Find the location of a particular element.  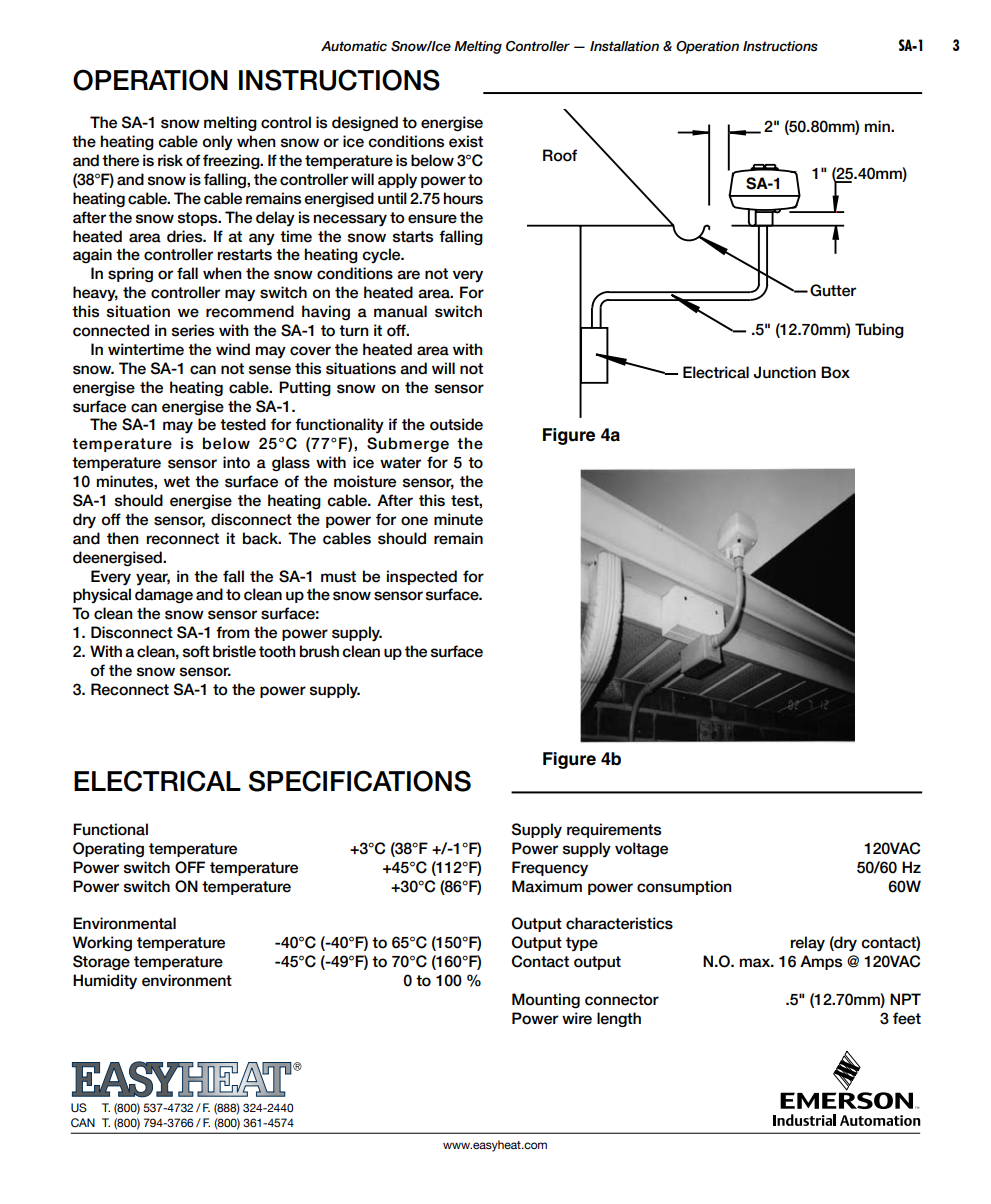

soft is located at coordinates (196, 651).
